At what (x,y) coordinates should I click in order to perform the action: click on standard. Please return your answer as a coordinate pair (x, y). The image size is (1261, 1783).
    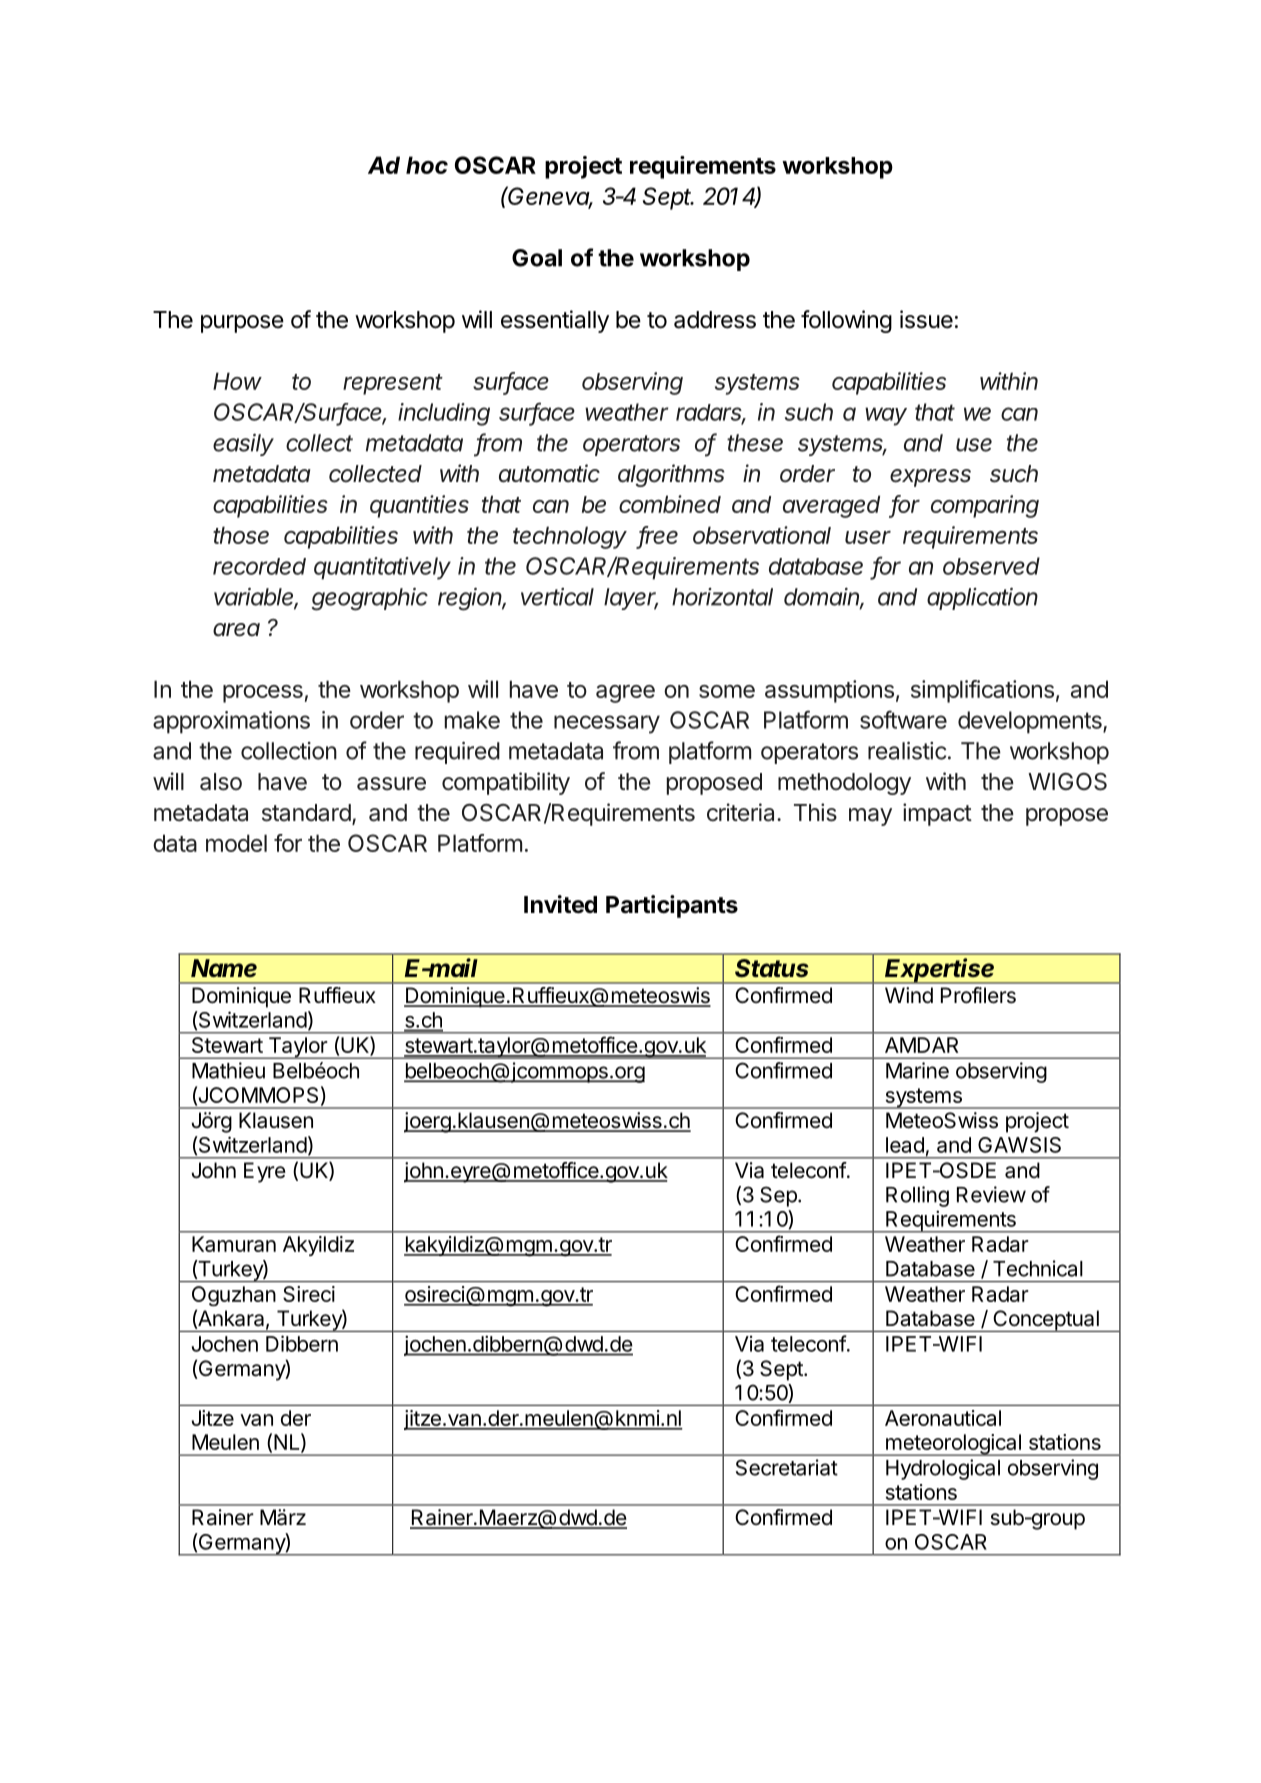
    Looking at the image, I should click on (306, 813).
